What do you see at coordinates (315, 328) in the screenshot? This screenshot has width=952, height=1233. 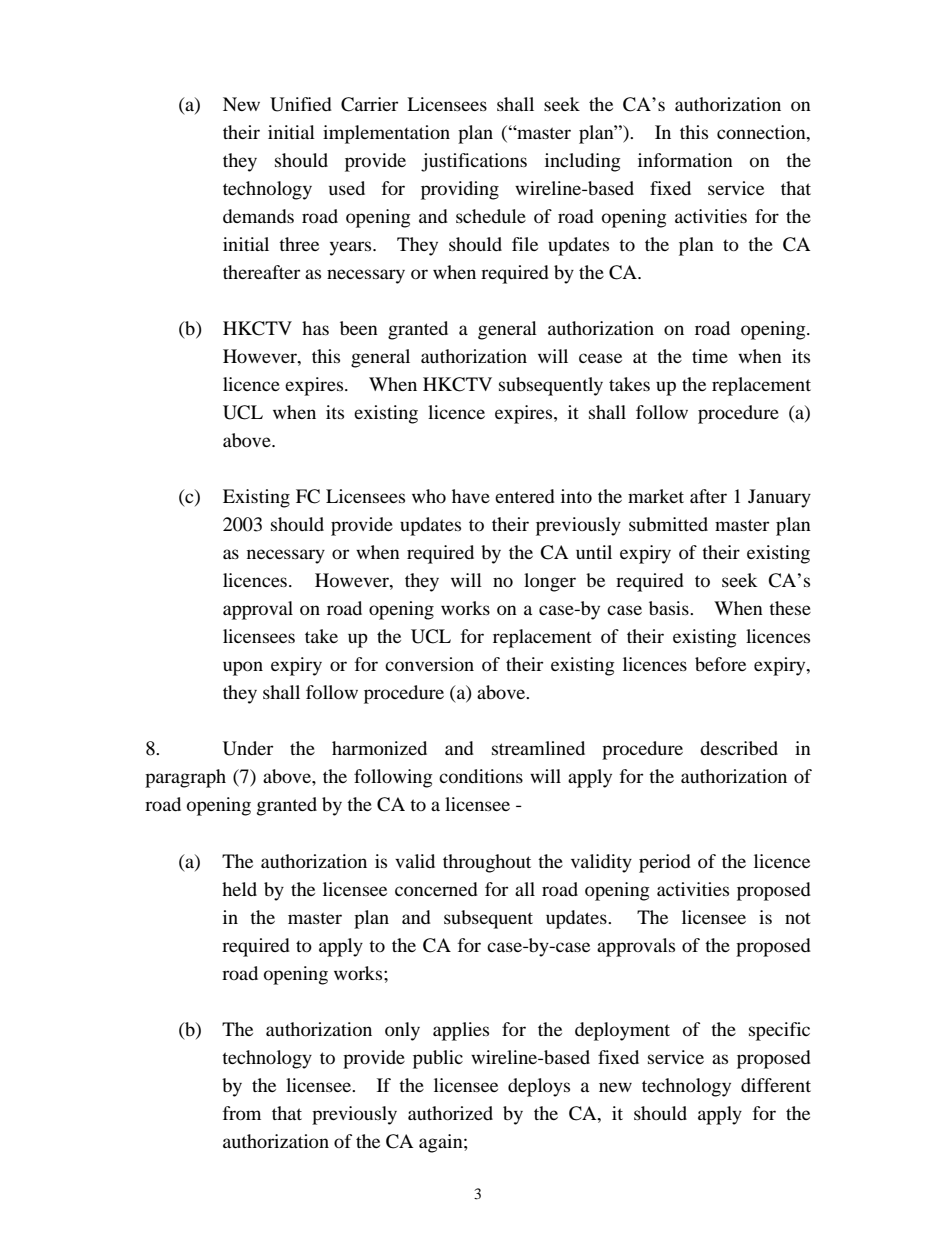 I see `has` at bounding box center [315, 328].
